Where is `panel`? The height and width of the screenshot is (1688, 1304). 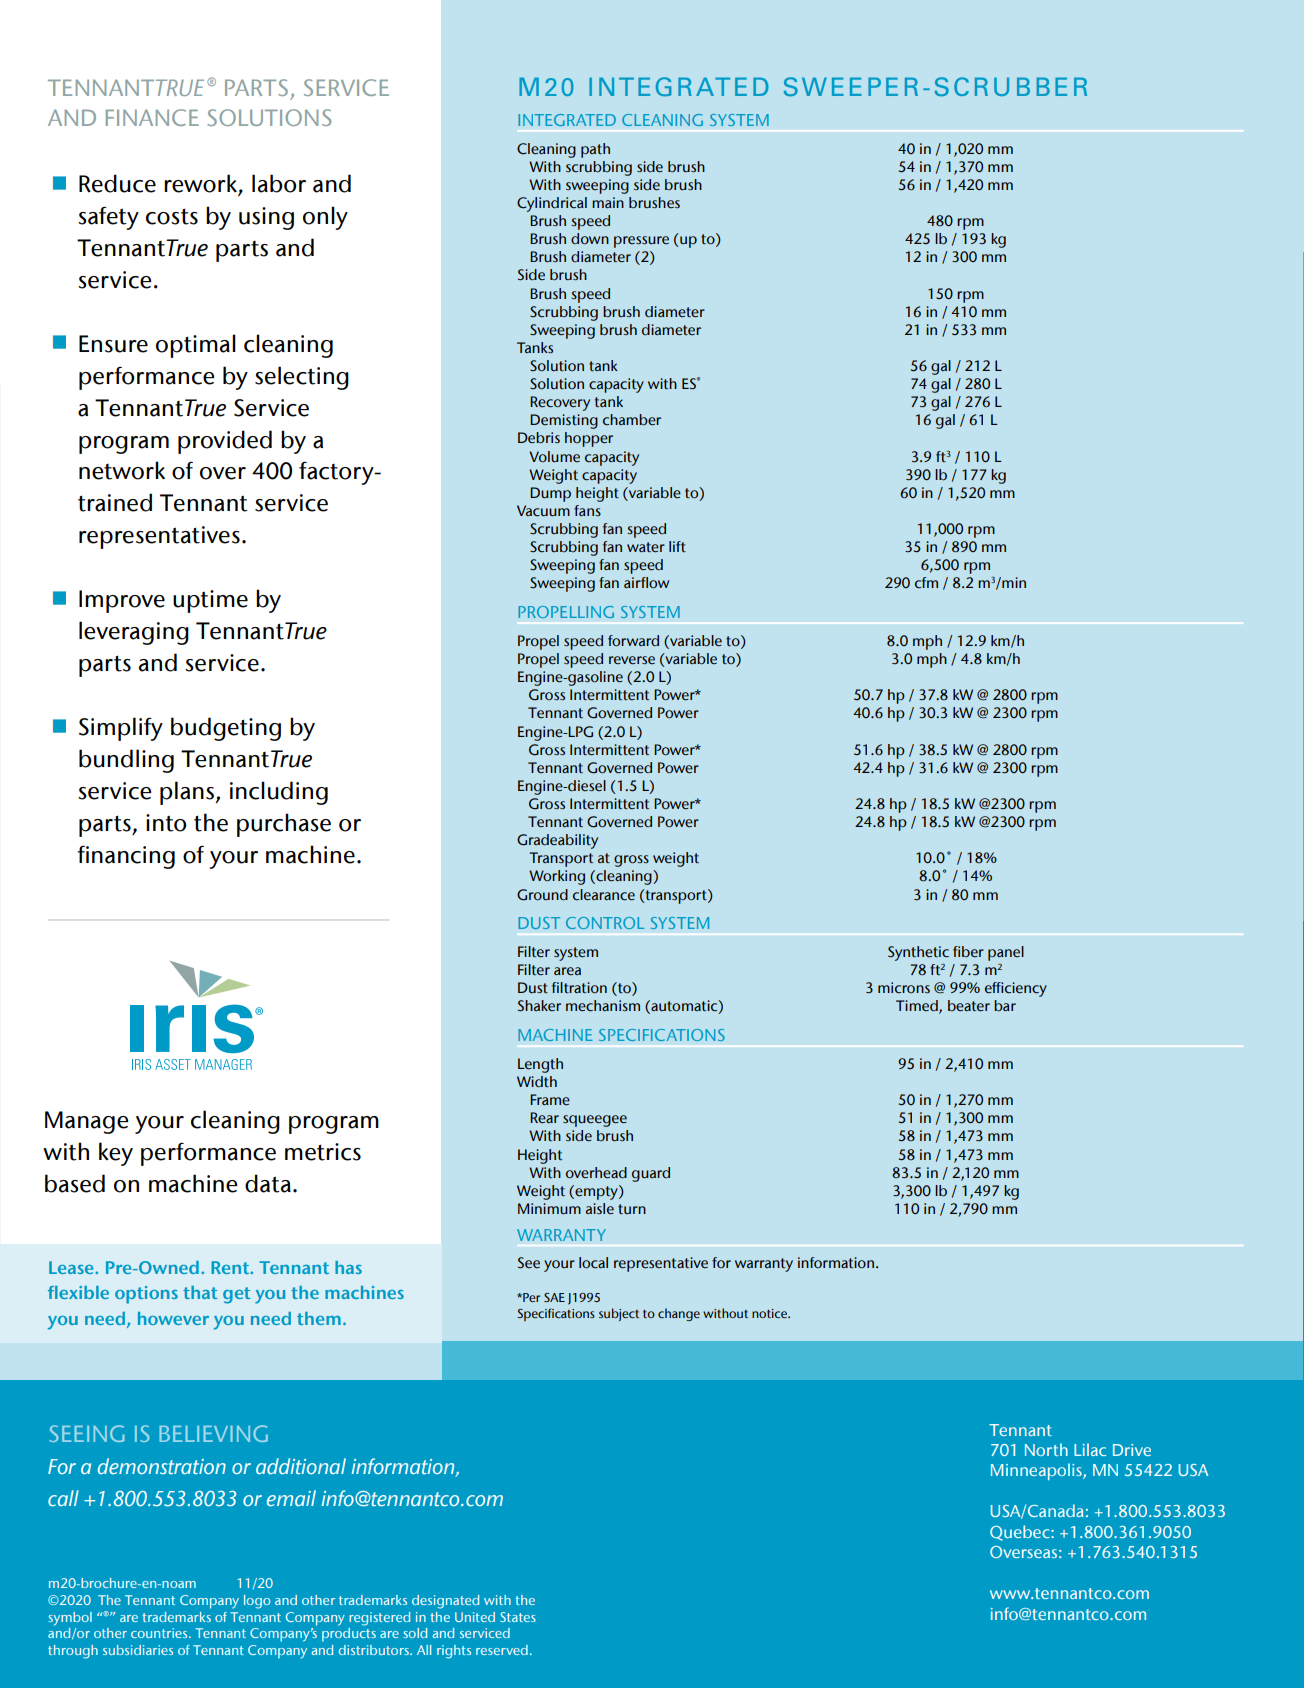
panel is located at coordinates (1006, 953).
